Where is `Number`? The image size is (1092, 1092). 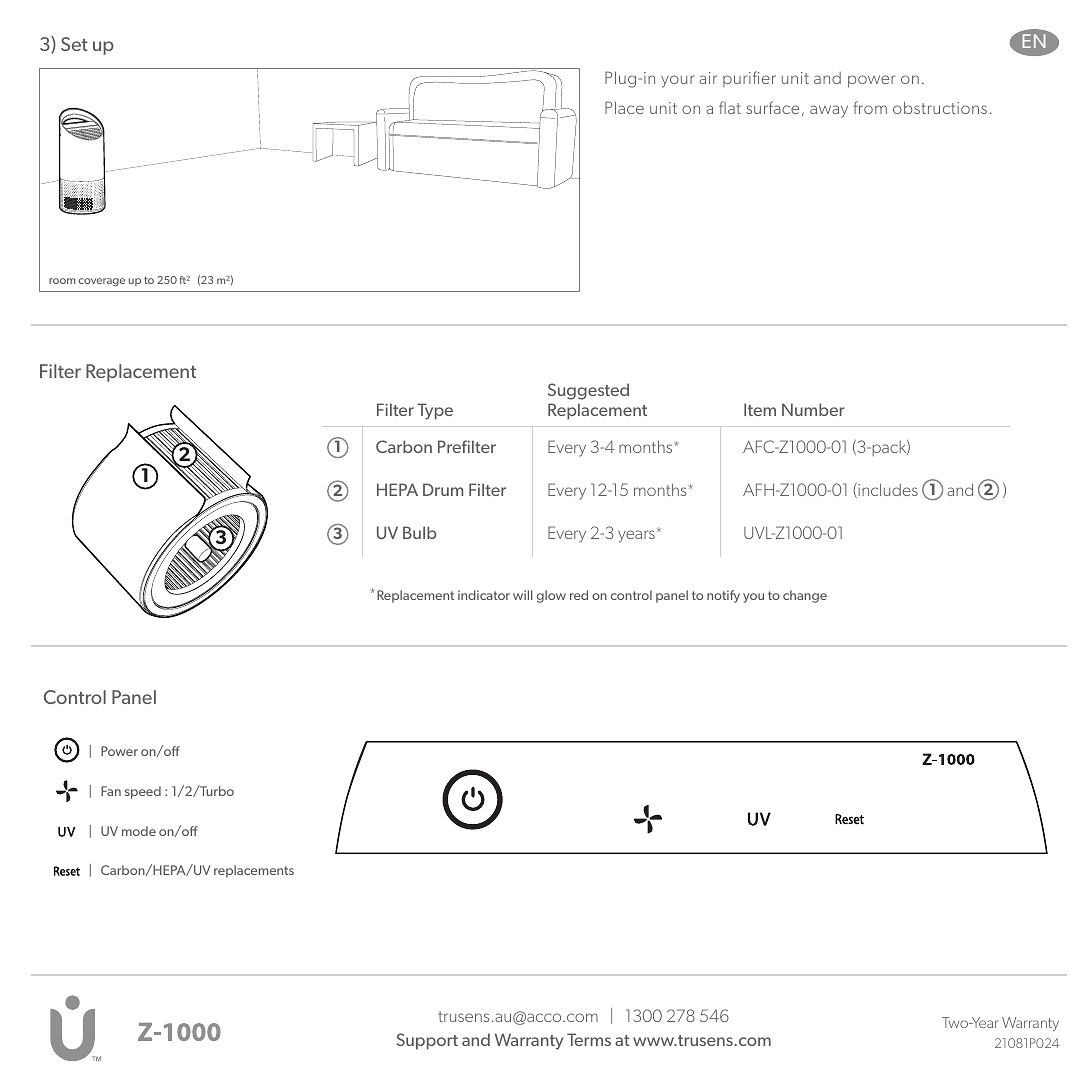 Number is located at coordinates (813, 409).
